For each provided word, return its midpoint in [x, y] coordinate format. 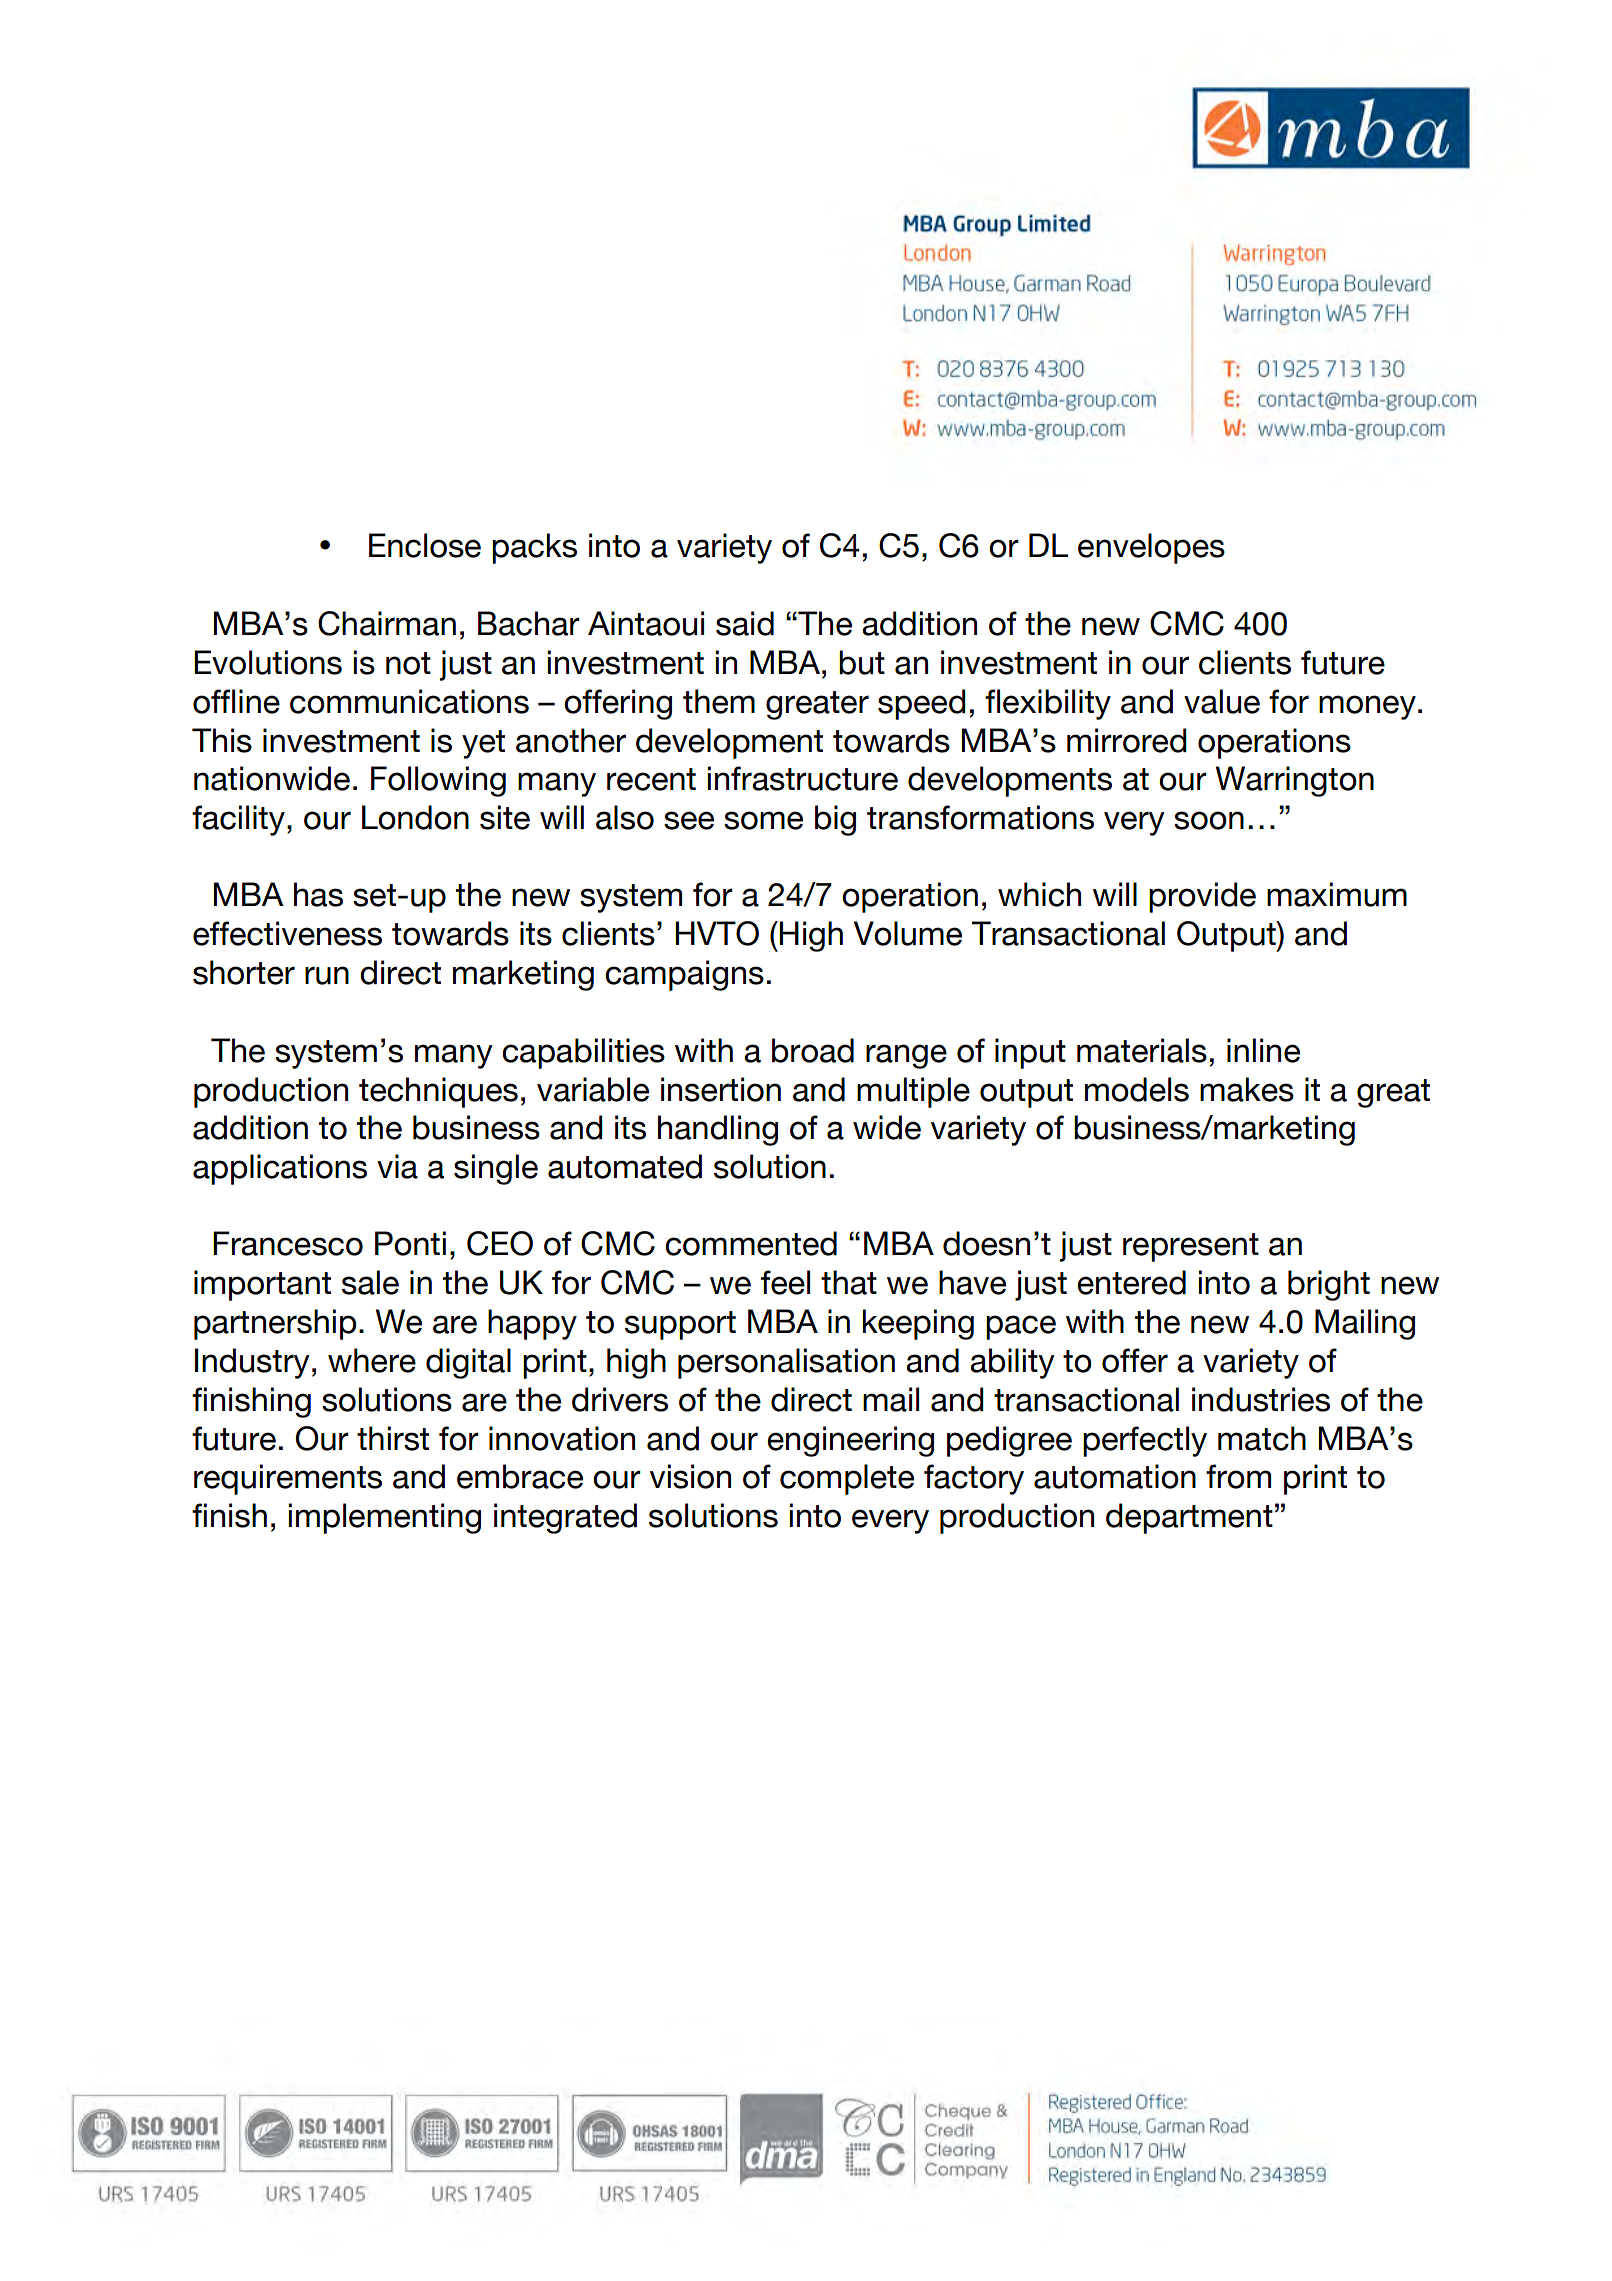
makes [1247, 1089]
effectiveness [287, 933]
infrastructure [802, 778]
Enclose [425, 545]
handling [718, 1130]
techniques [438, 1092]
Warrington [1295, 781]
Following [438, 781]
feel [785, 1282]
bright [1329, 1285]
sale [370, 1282]
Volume [908, 933]
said [745, 623]
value [1222, 701]
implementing [384, 1518]
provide [1202, 897]
